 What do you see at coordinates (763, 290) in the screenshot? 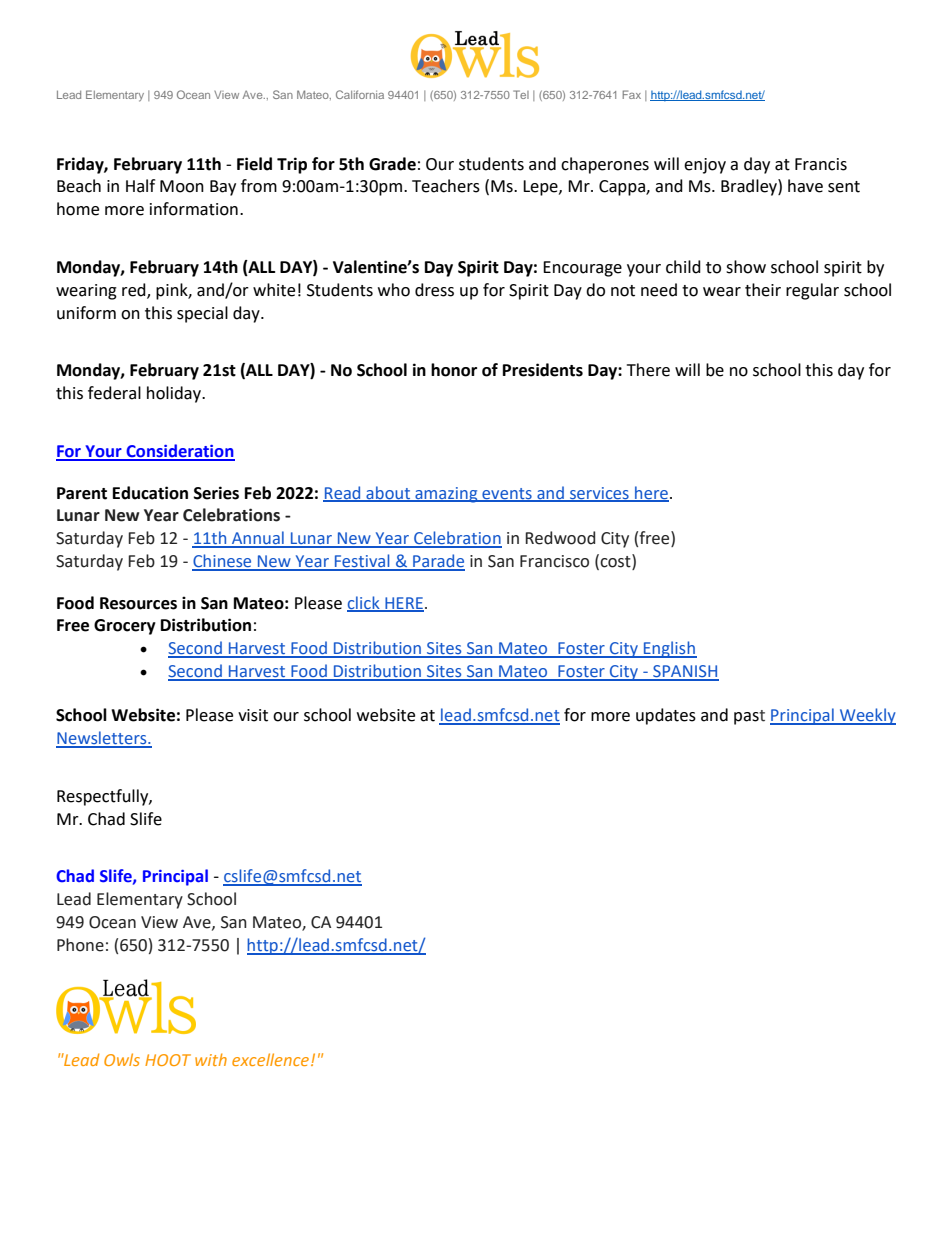
I see `their` at bounding box center [763, 290].
